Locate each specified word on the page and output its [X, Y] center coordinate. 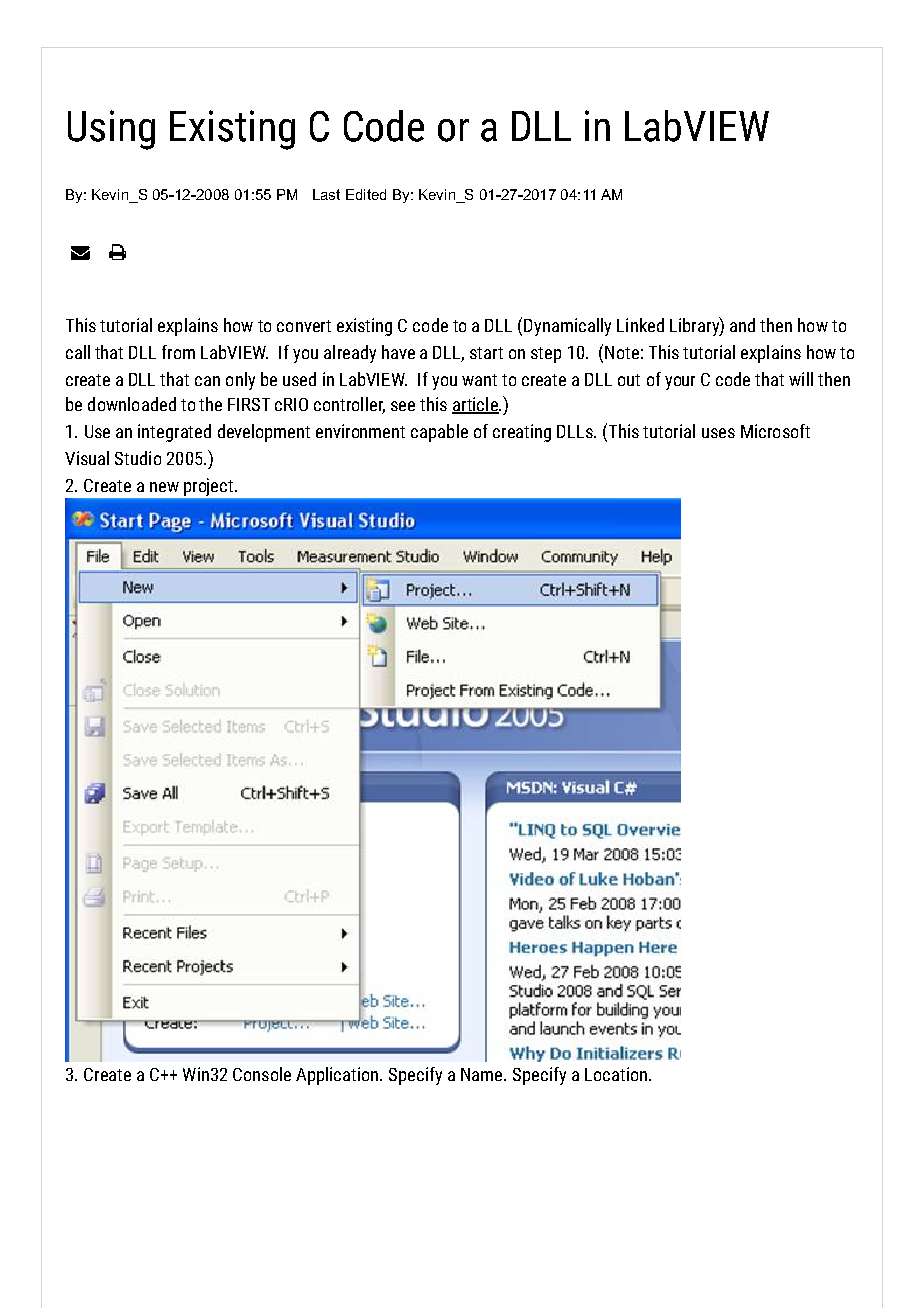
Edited [366, 194]
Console [262, 1074]
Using [111, 130]
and [742, 325]
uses [718, 433]
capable [439, 433]
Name [483, 1074]
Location [617, 1074]
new [164, 487]
